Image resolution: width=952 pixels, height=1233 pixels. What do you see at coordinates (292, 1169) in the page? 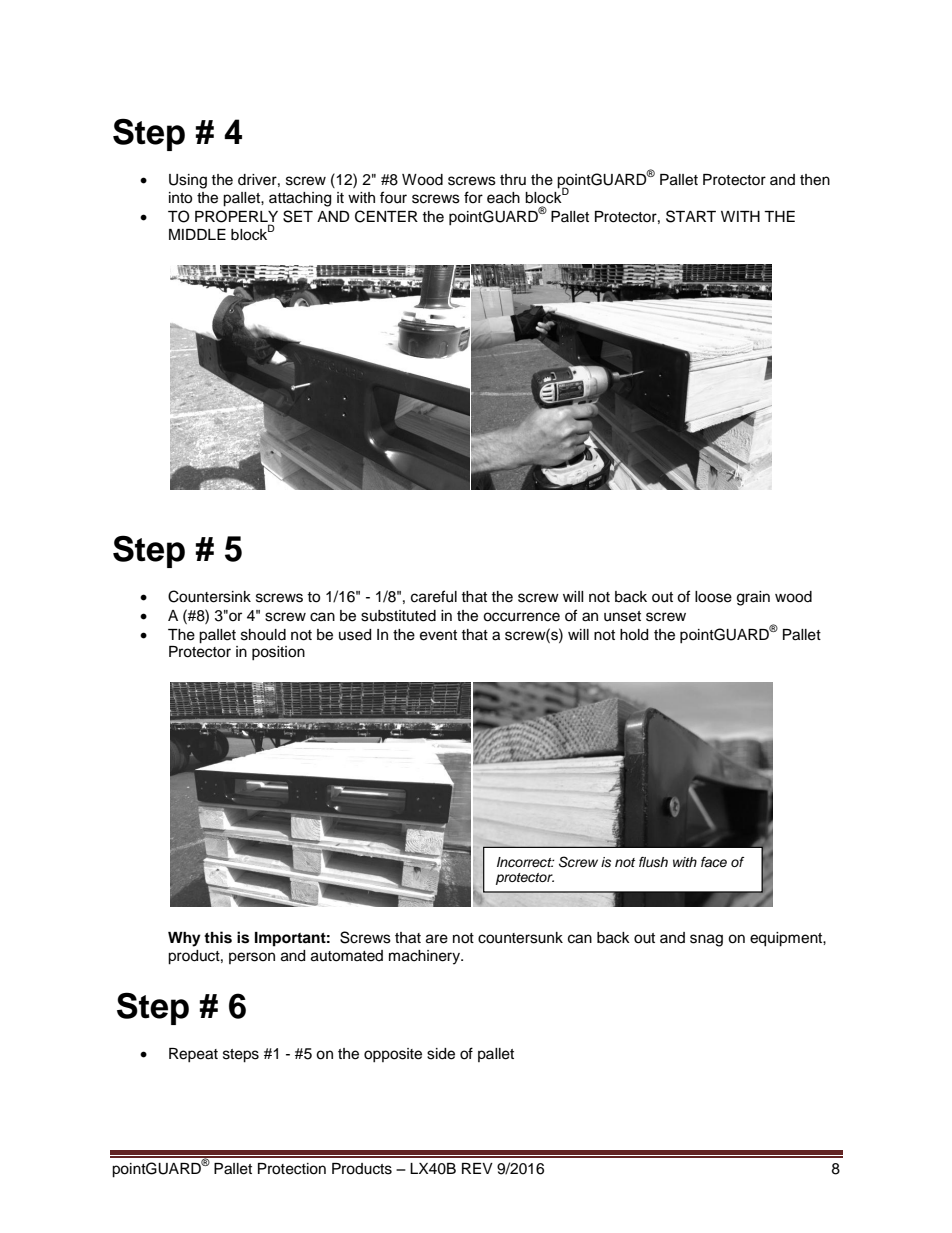
I see `Protection` at bounding box center [292, 1169].
